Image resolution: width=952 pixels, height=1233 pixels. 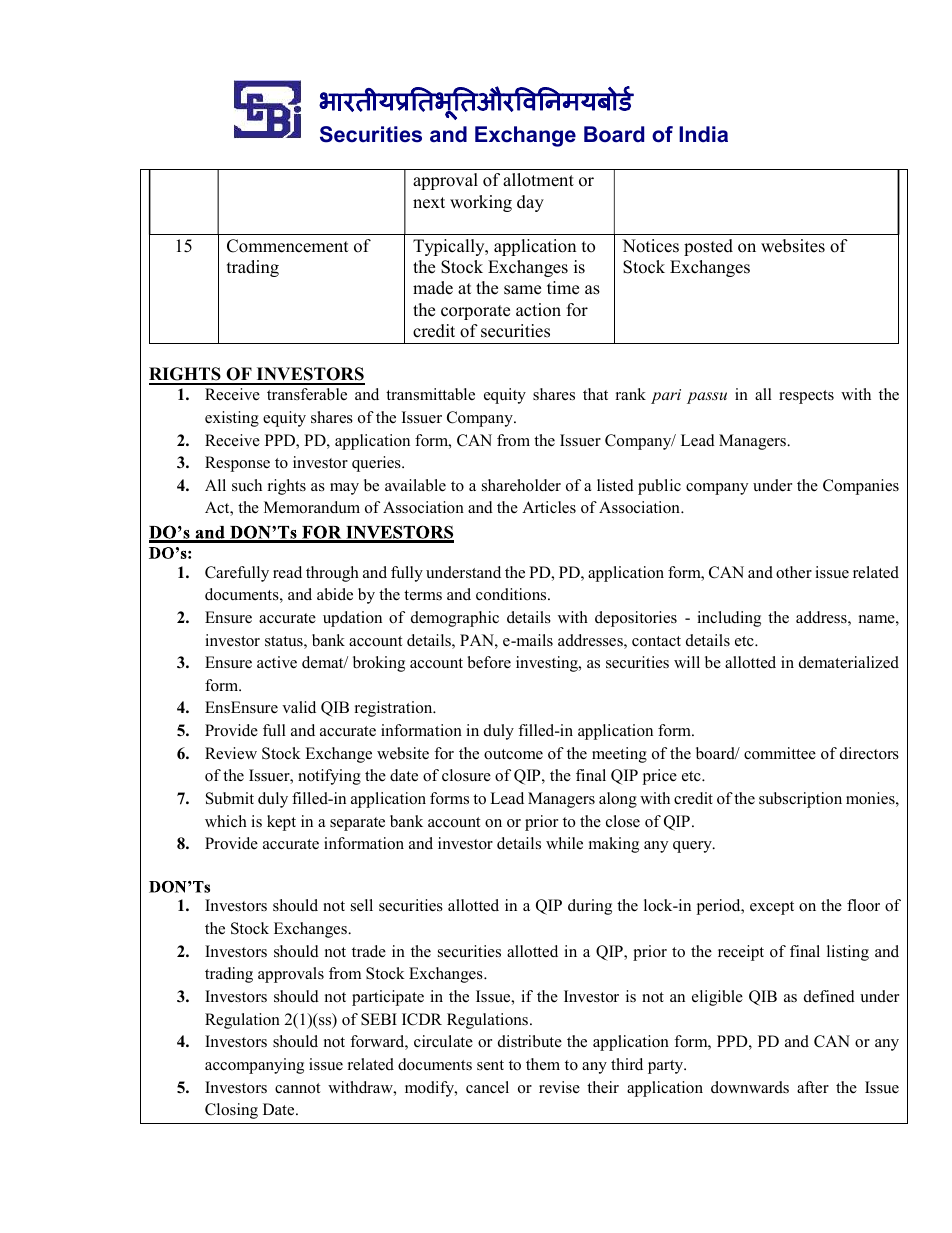 I want to click on cannot, so click(x=297, y=1088).
